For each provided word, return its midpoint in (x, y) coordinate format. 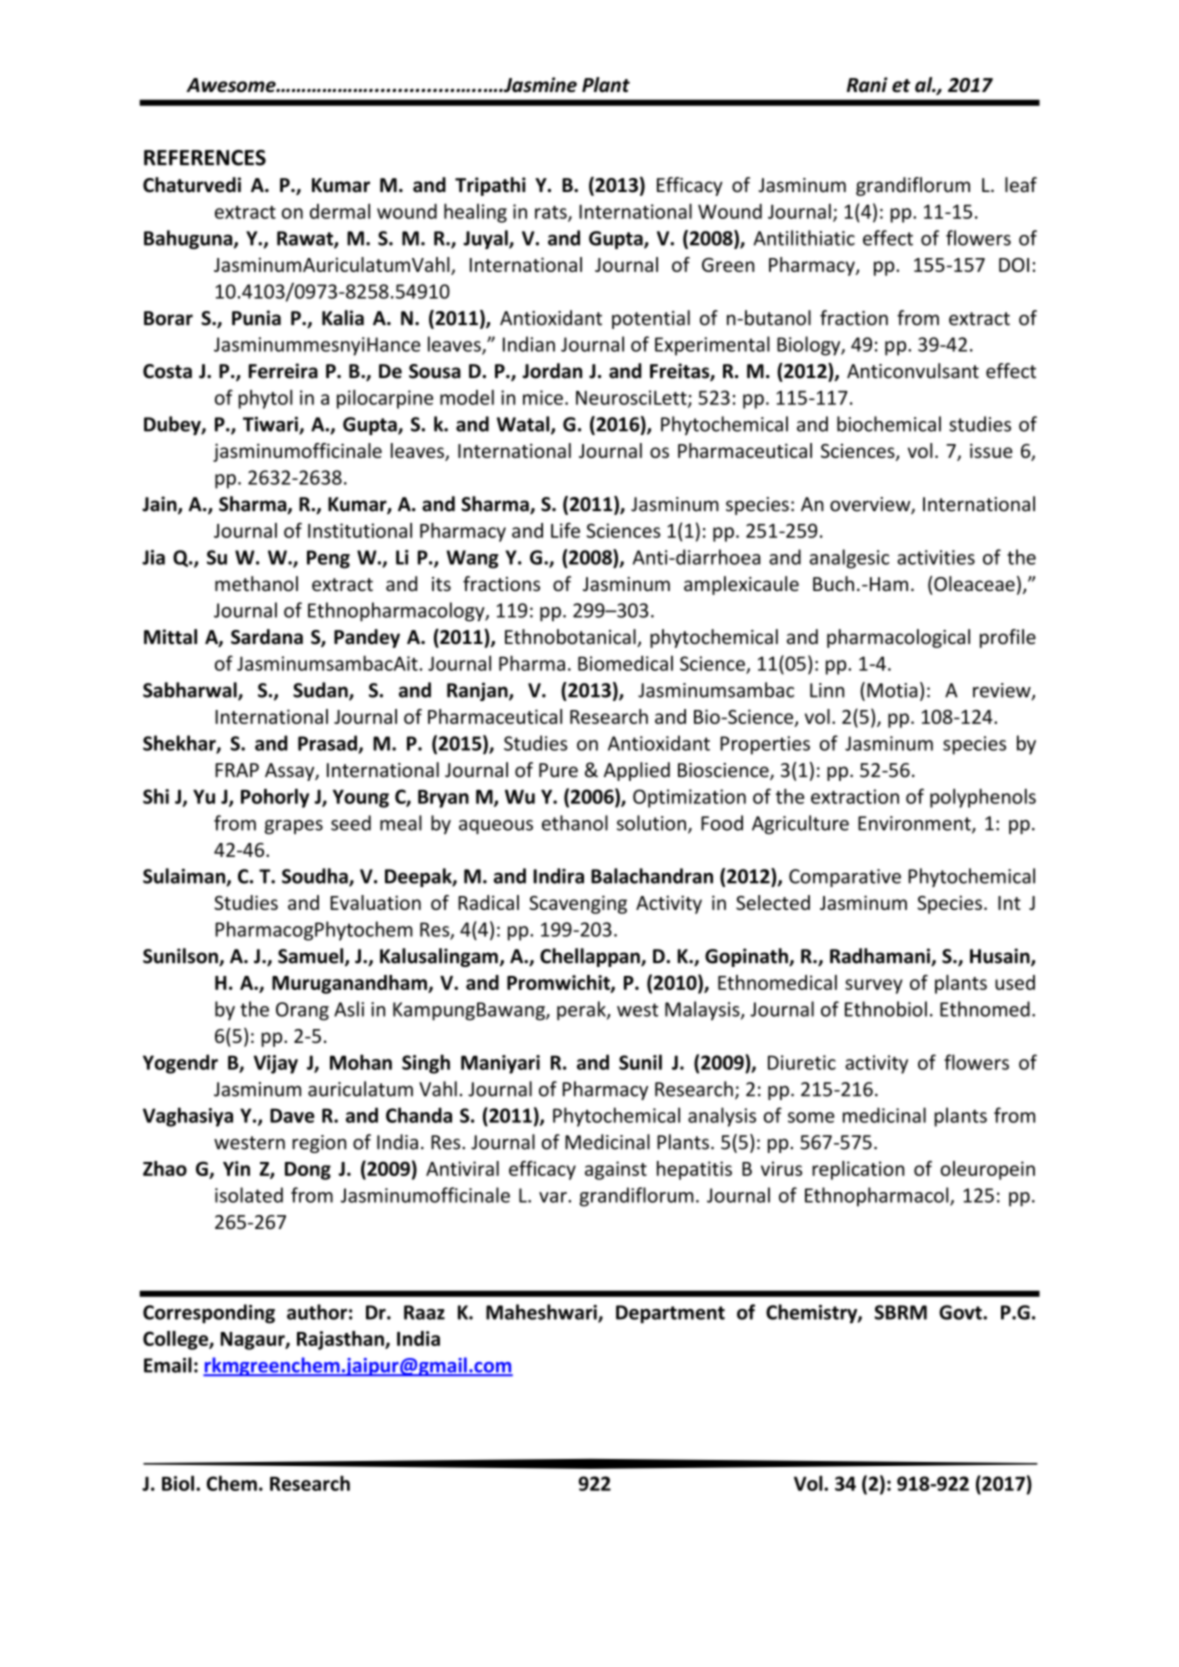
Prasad (328, 744)
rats (552, 213)
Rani (867, 84)
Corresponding (209, 1314)
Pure (558, 770)
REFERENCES (205, 158)
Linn (827, 690)
